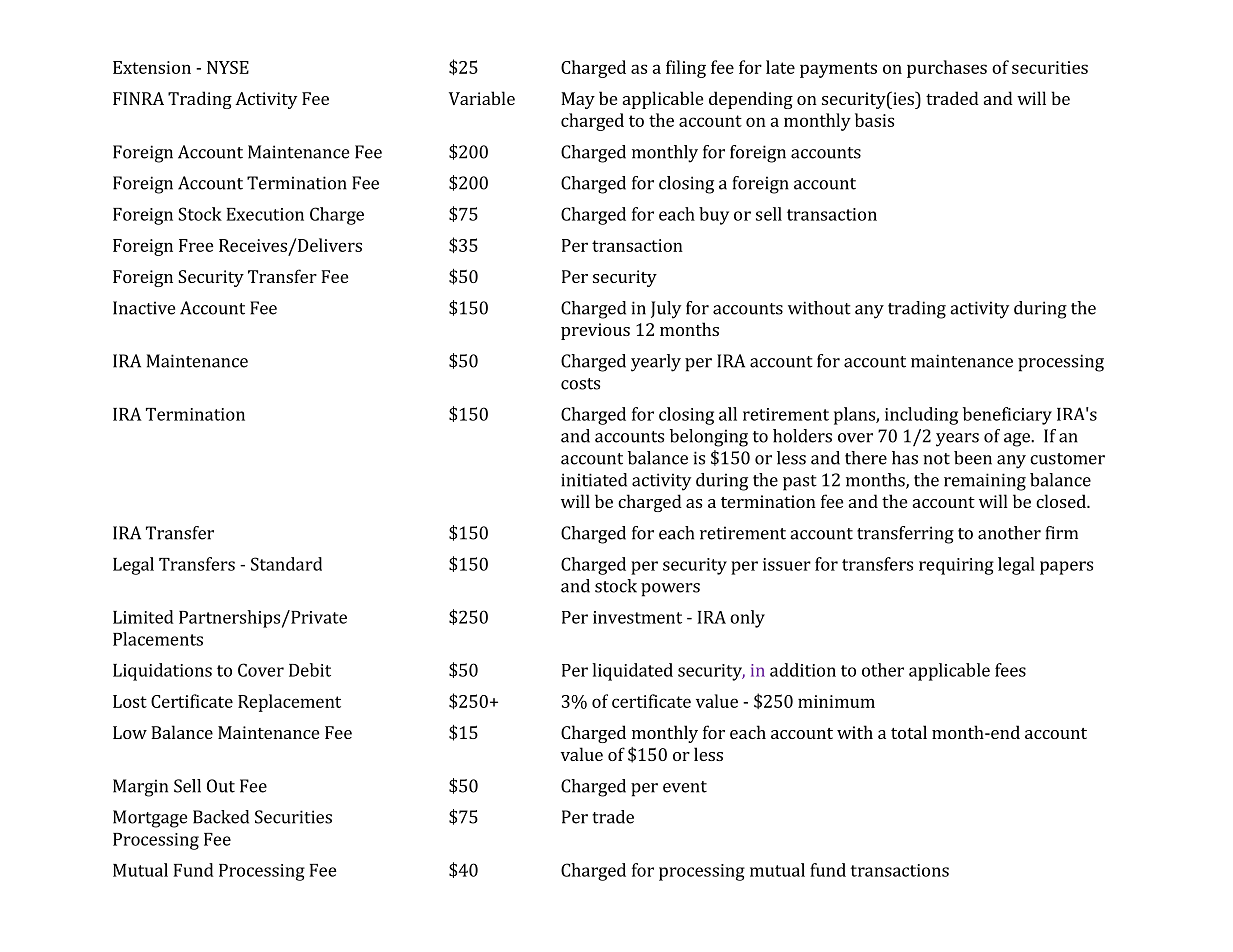 This screenshot has height=952, width=1233. Describe the element at coordinates (714, 216) in the screenshot. I see `buy` at that location.
